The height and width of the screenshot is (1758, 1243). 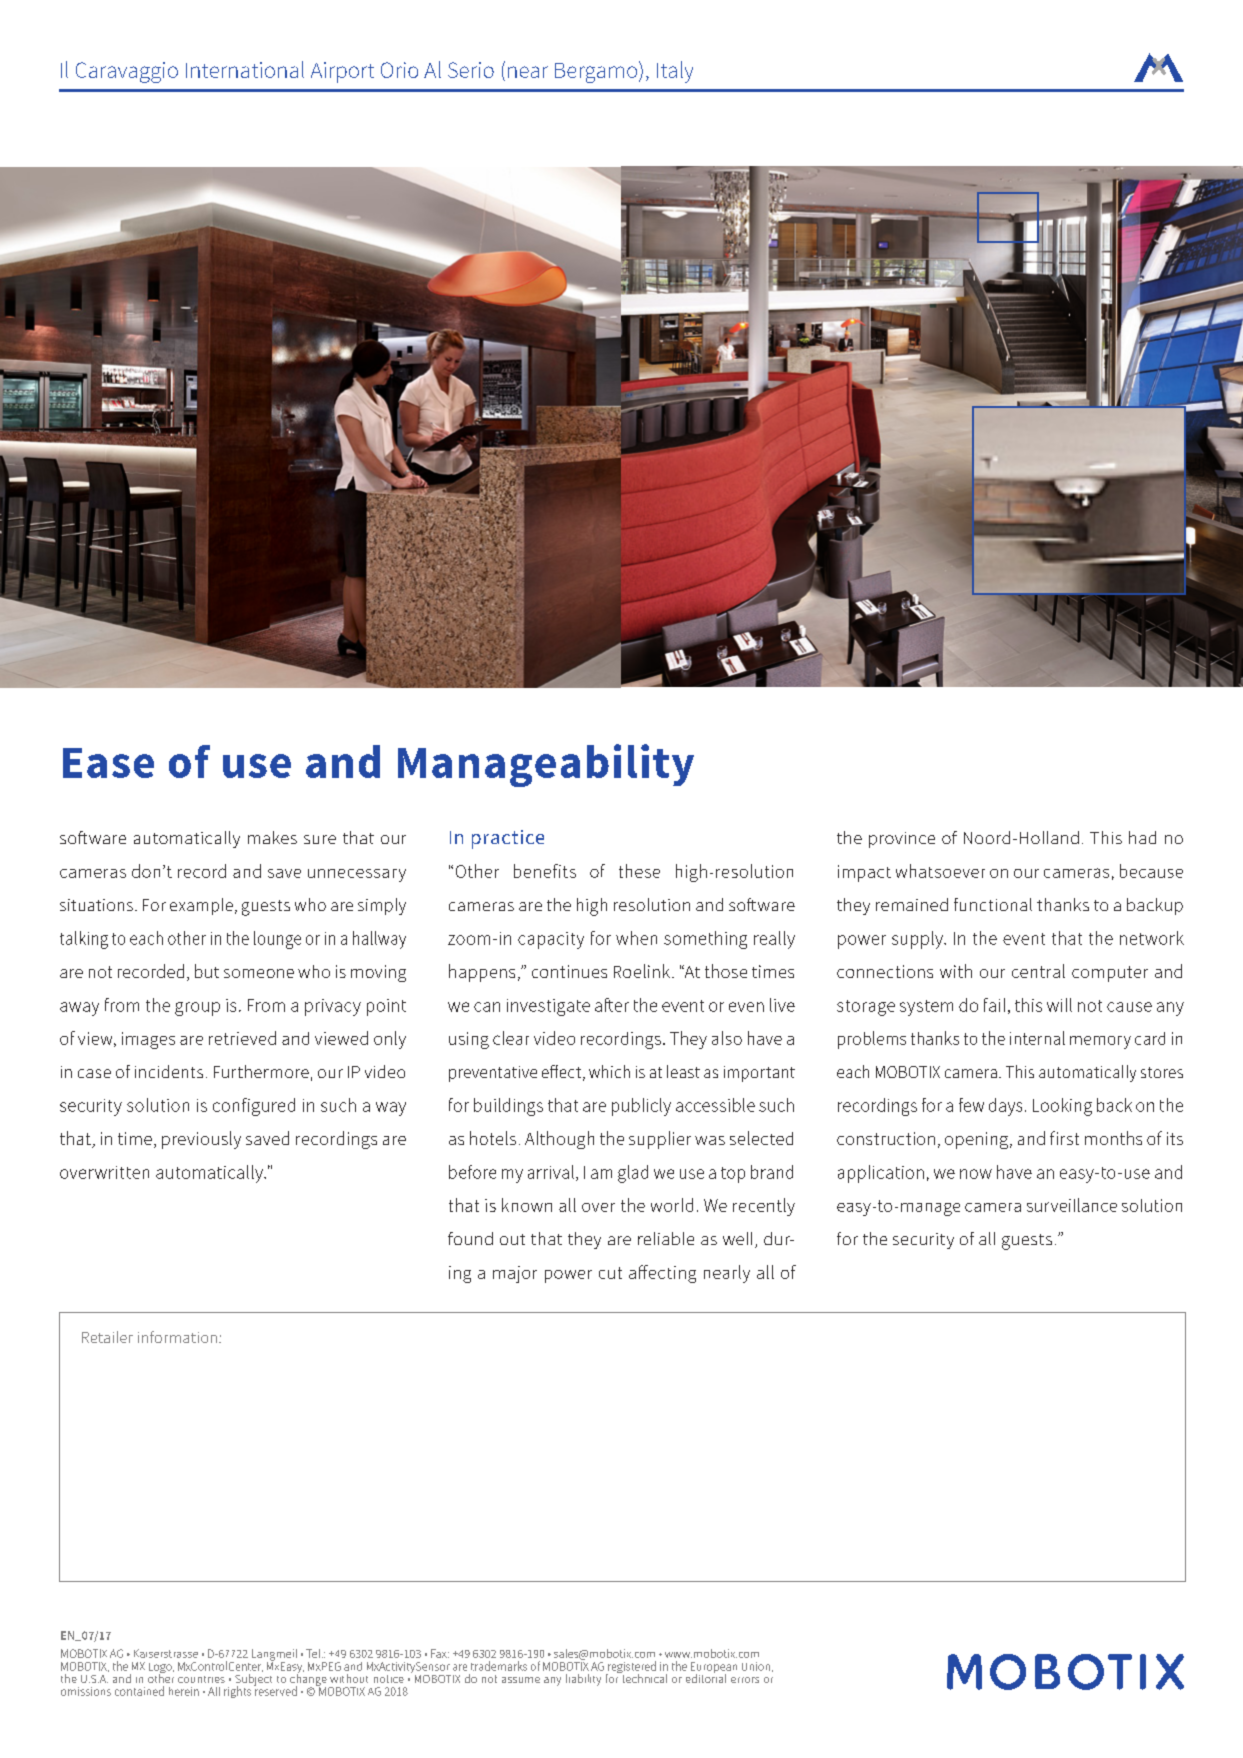 What do you see at coordinates (1142, 837) in the screenshot?
I see `had` at bounding box center [1142, 837].
